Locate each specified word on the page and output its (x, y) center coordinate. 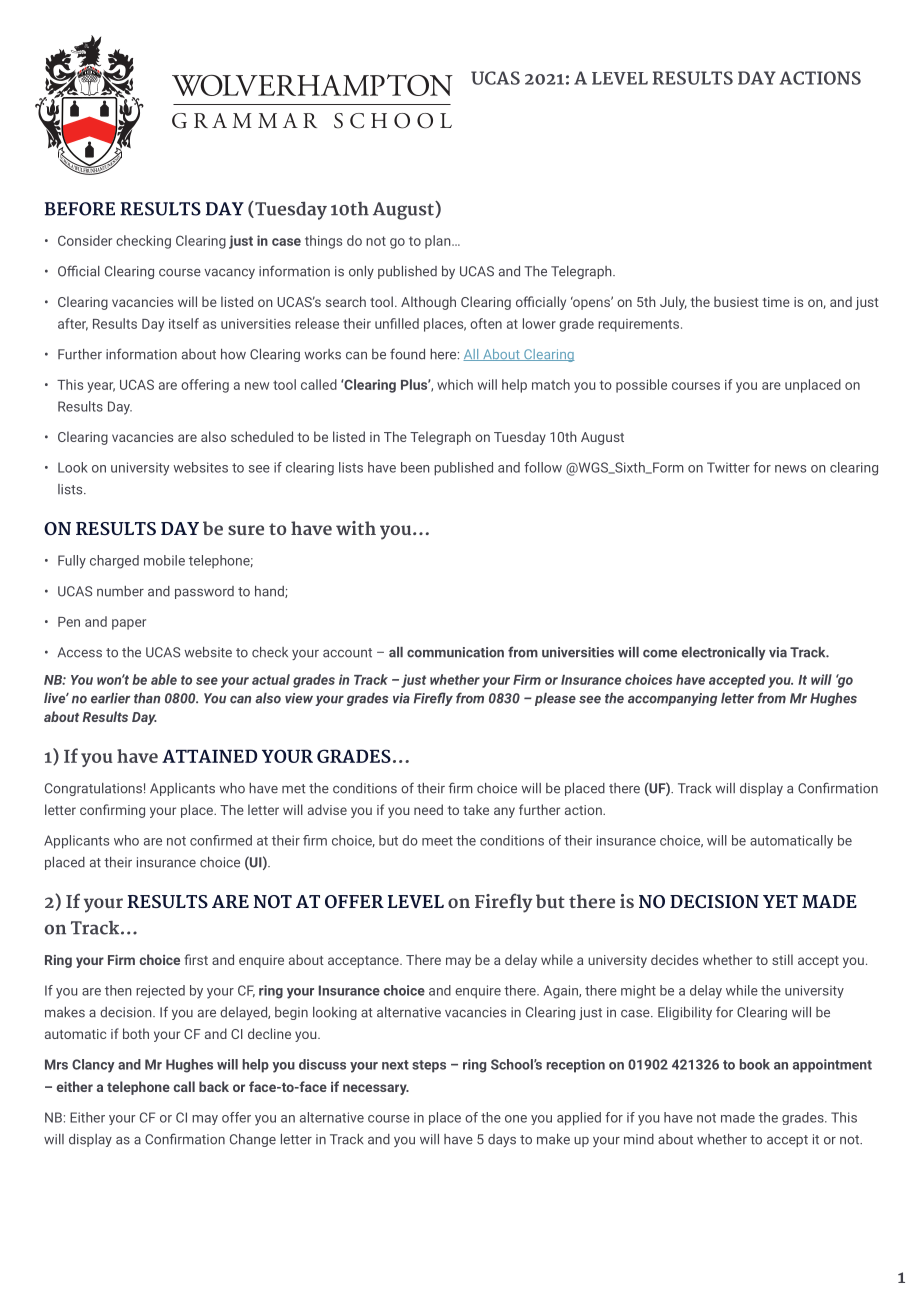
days (502, 1140)
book (755, 1064)
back (214, 1086)
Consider (85, 240)
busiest (736, 301)
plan (439, 242)
